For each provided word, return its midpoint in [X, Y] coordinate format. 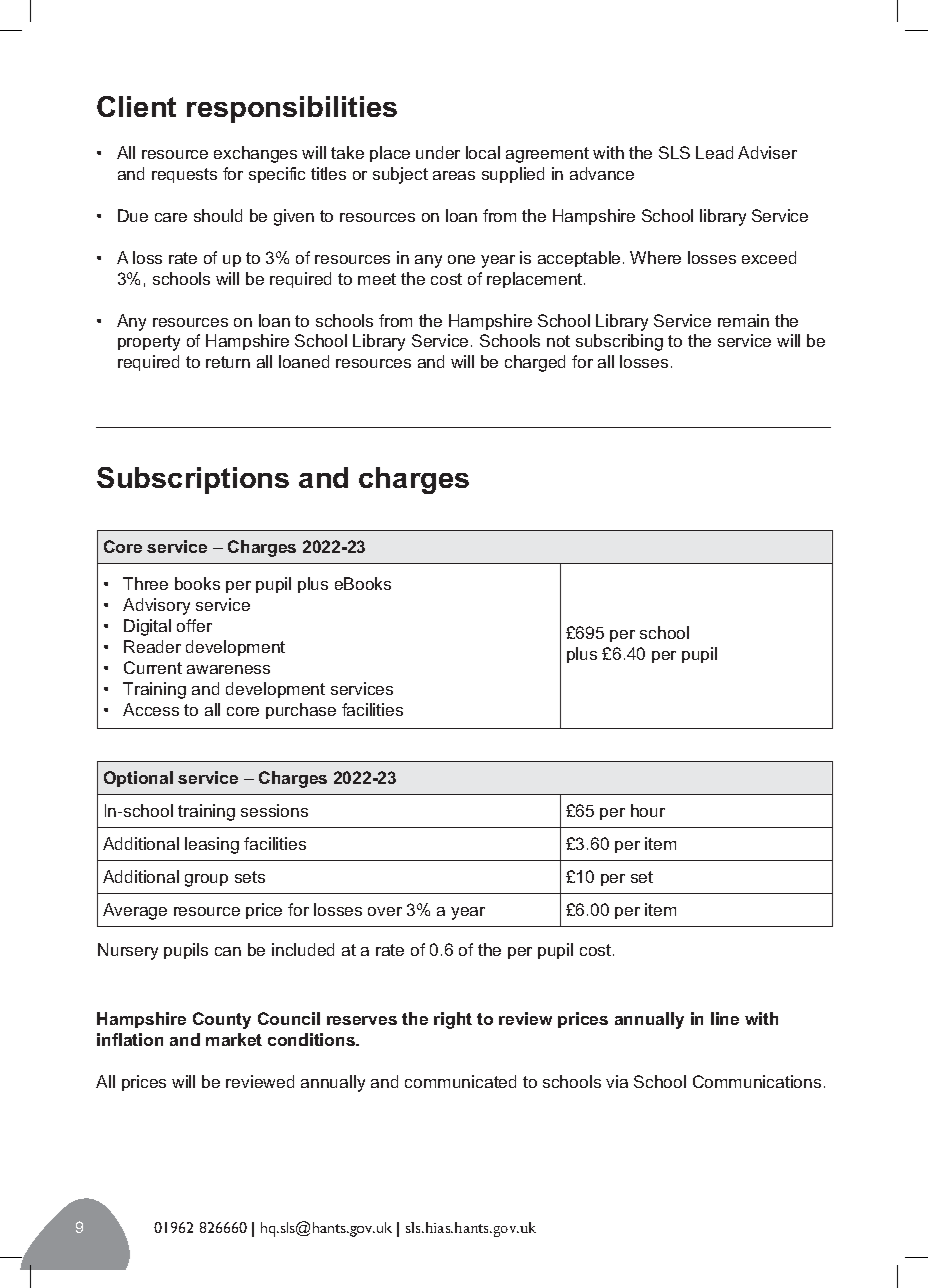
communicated [460, 1081]
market [234, 1039]
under [438, 152]
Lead [714, 152]
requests [184, 175]
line [725, 1018]
